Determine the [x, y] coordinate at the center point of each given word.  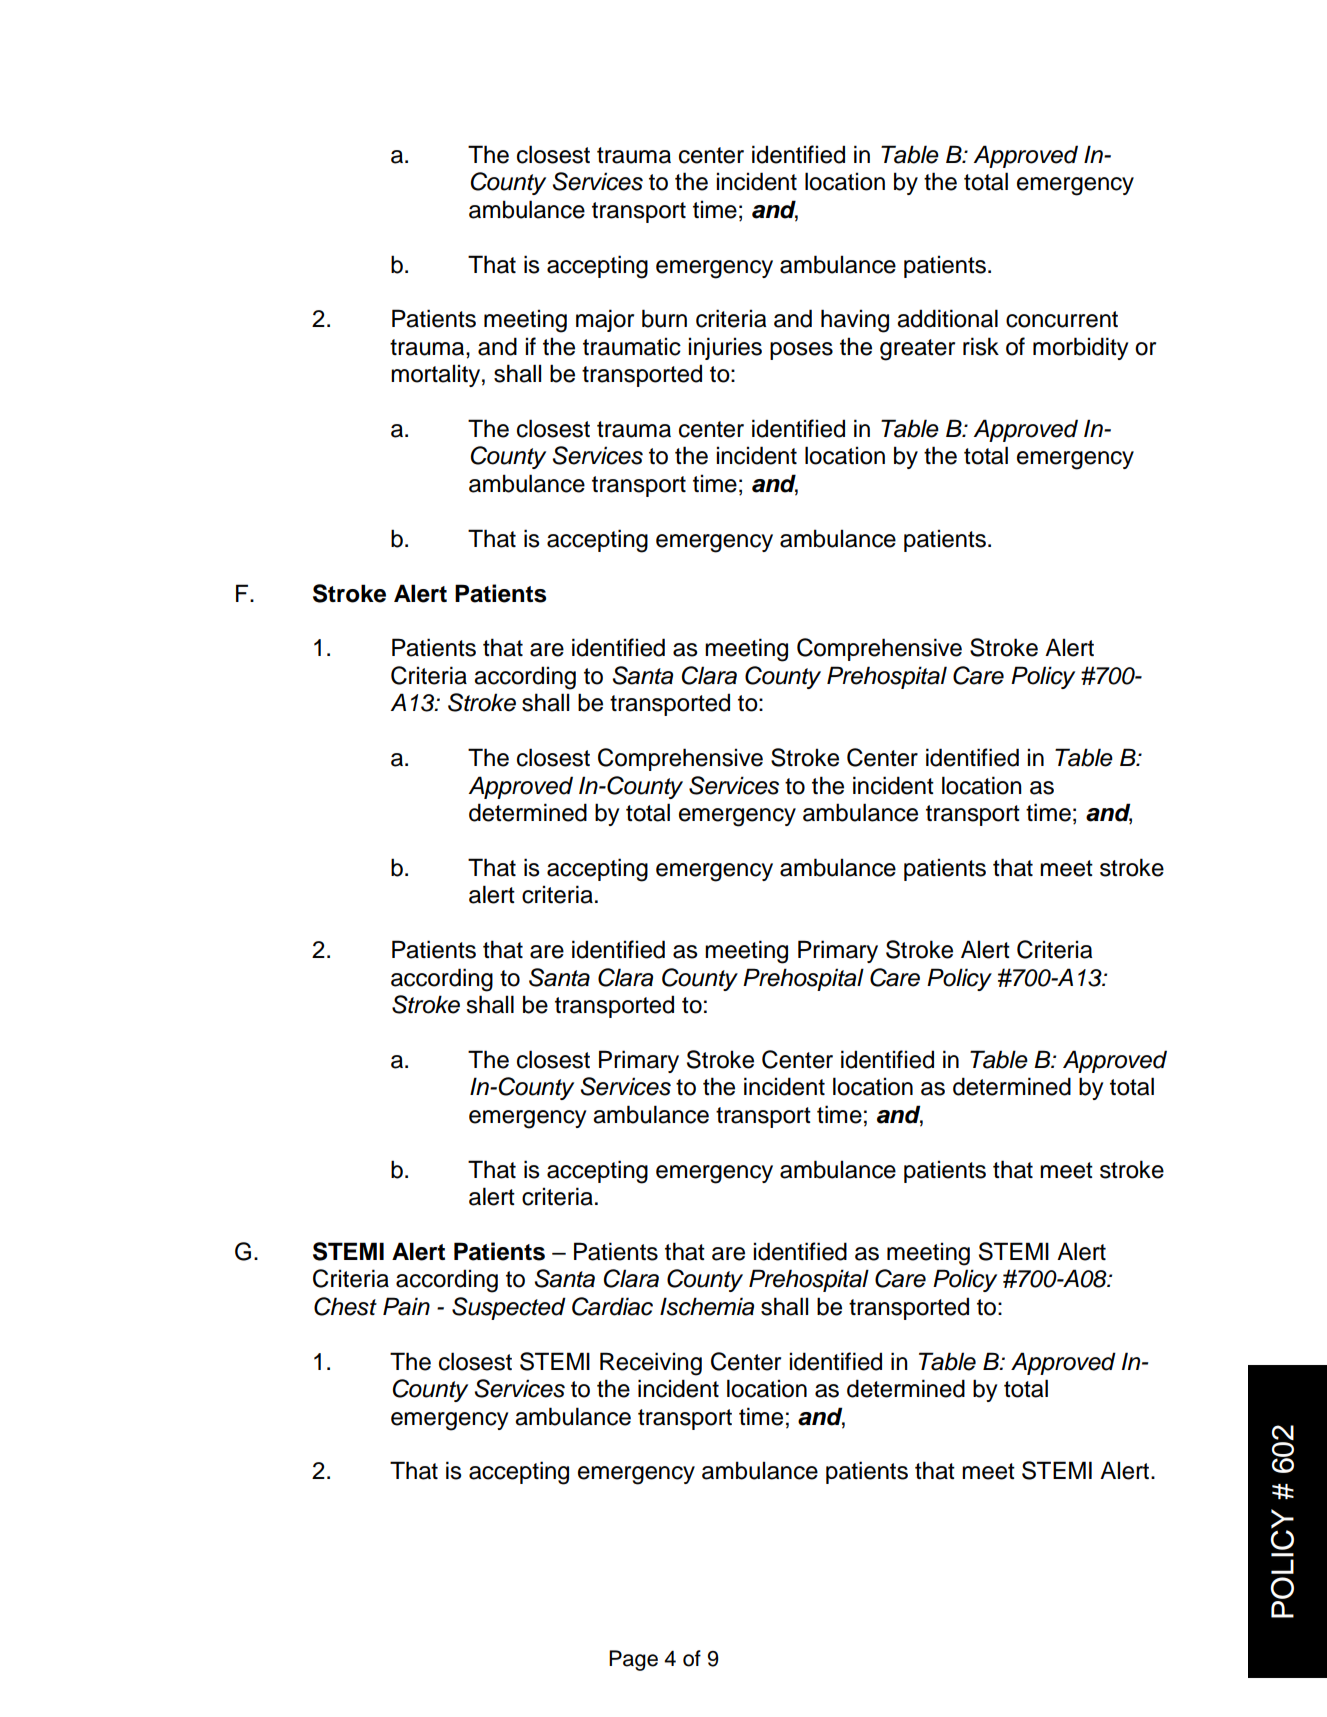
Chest [345, 1306]
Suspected [509, 1308]
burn [664, 318]
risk [981, 346]
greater [917, 350]
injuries [725, 348]
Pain [406, 1306]
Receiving [651, 1364]
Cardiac [612, 1306]
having [855, 321]
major [605, 320]
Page [633, 1660]
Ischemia [707, 1306]
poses [801, 351]
